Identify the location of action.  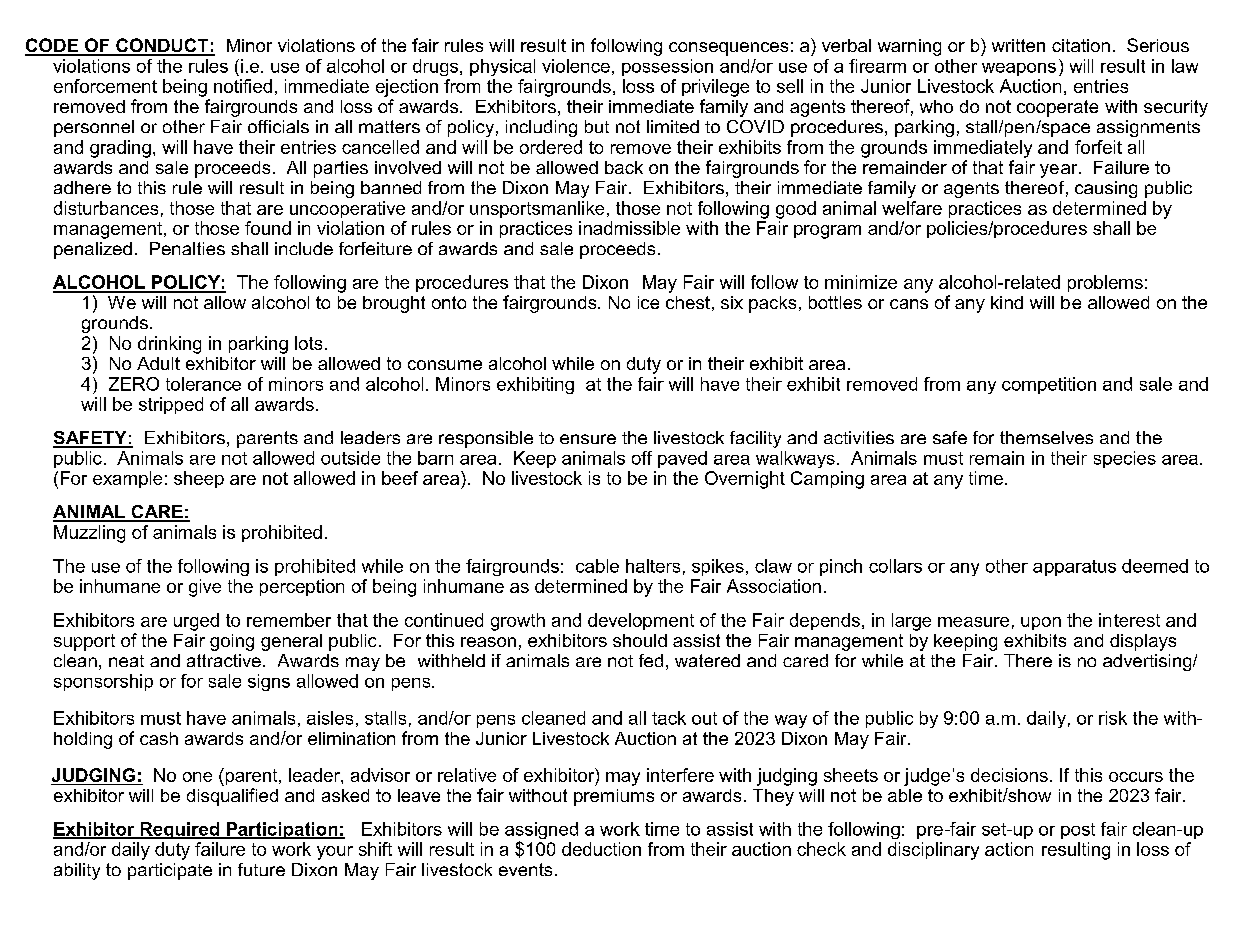
(1009, 849).
